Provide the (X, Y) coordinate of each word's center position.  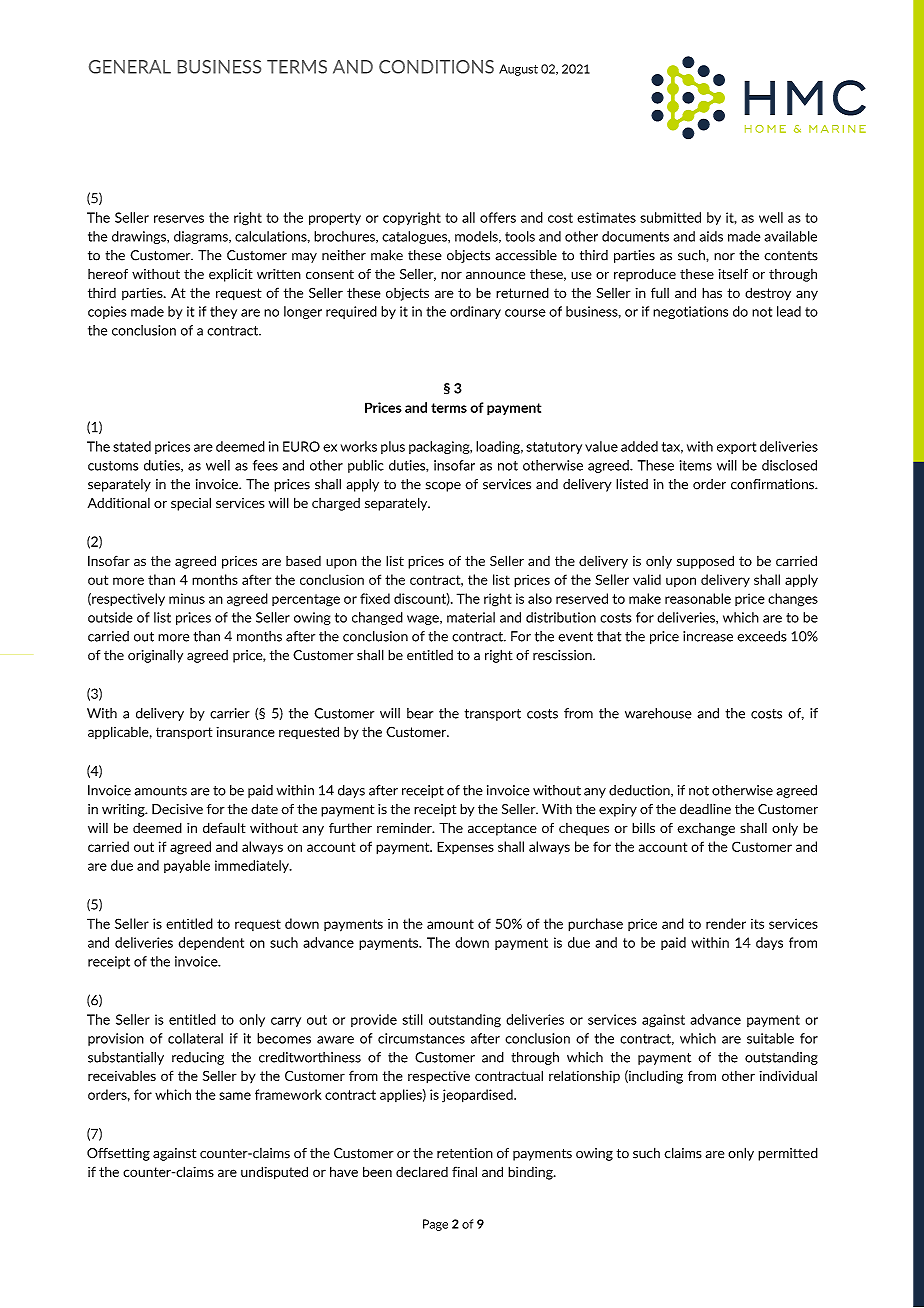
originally (155, 656)
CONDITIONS (436, 67)
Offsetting (118, 1154)
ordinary (475, 312)
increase (708, 636)
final (464, 1171)
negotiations (690, 312)
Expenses (465, 847)
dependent (211, 943)
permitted (788, 1154)
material (471, 617)
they (223, 312)
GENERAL (130, 67)
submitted (670, 217)
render (726, 923)
